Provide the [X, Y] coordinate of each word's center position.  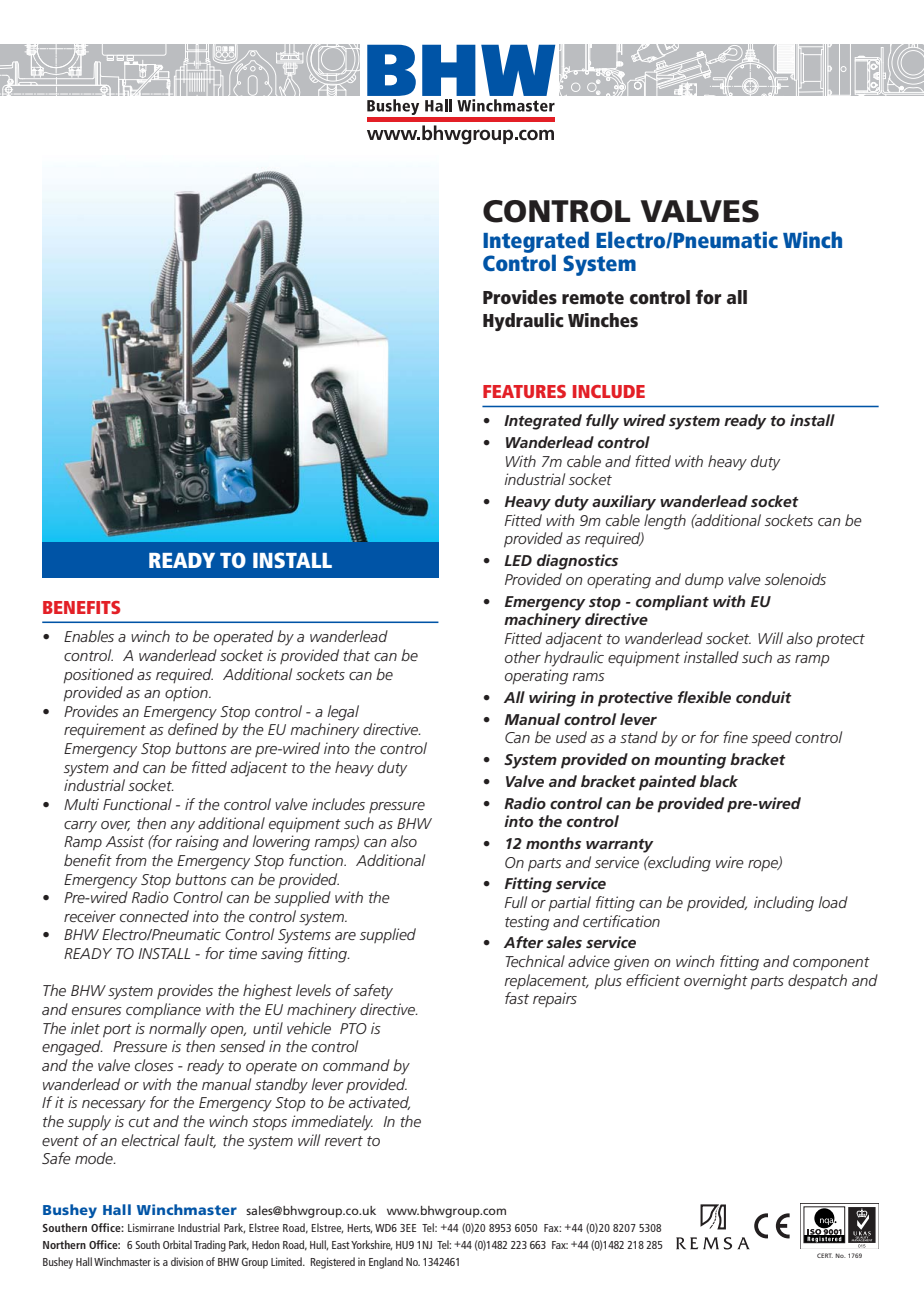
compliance [163, 1011]
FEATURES [524, 391]
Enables [89, 636]
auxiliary [624, 503]
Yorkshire [371, 1245]
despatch [817, 981]
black [719, 781]
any [183, 827]
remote [593, 298]
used [571, 737]
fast [517, 998]
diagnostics [577, 562]
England [386, 1263]
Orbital [177, 1244]
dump [704, 580]
